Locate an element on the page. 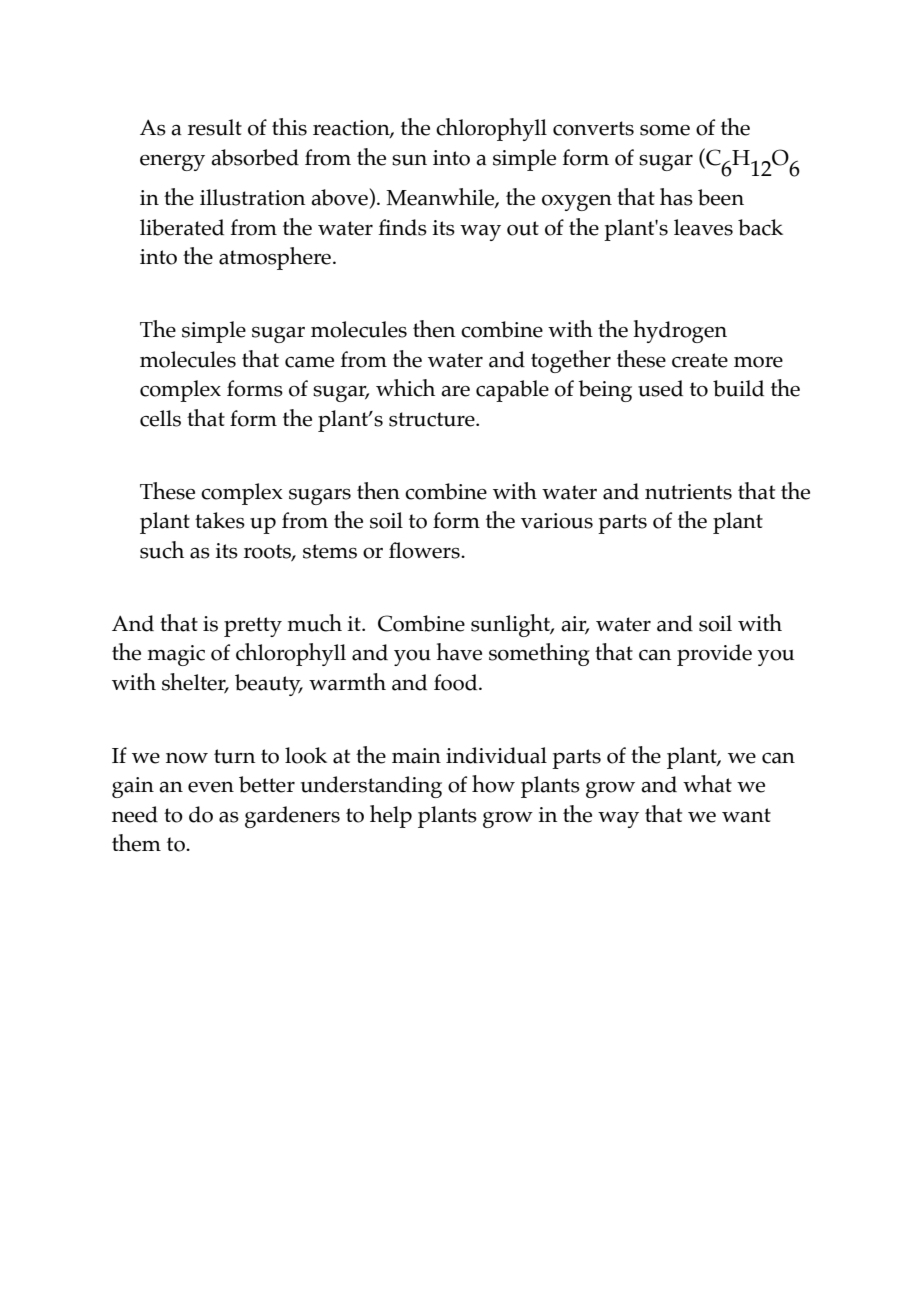 The image size is (924, 1308). are is located at coordinates (455, 391).
